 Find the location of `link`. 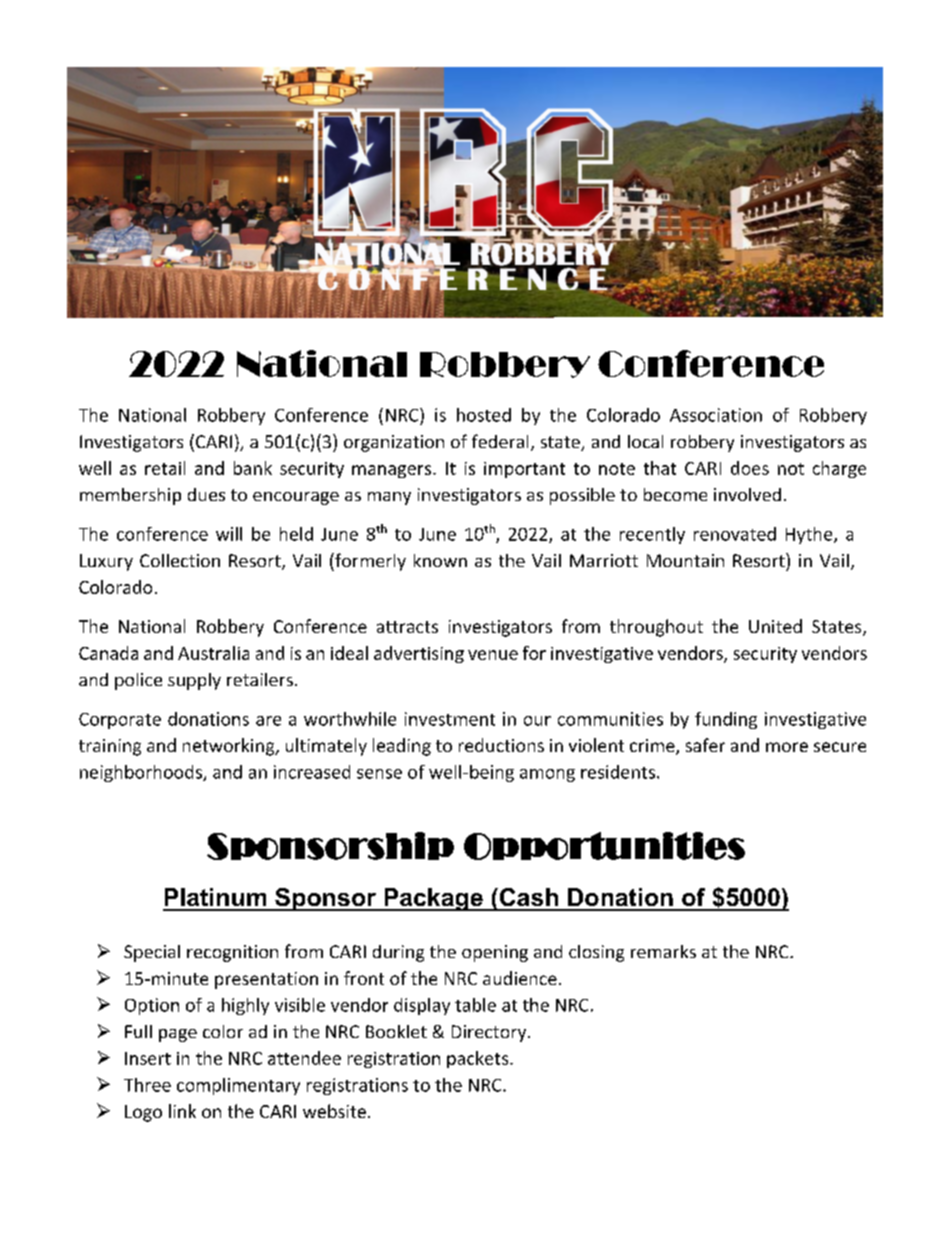

link is located at coordinates (182, 1111).
